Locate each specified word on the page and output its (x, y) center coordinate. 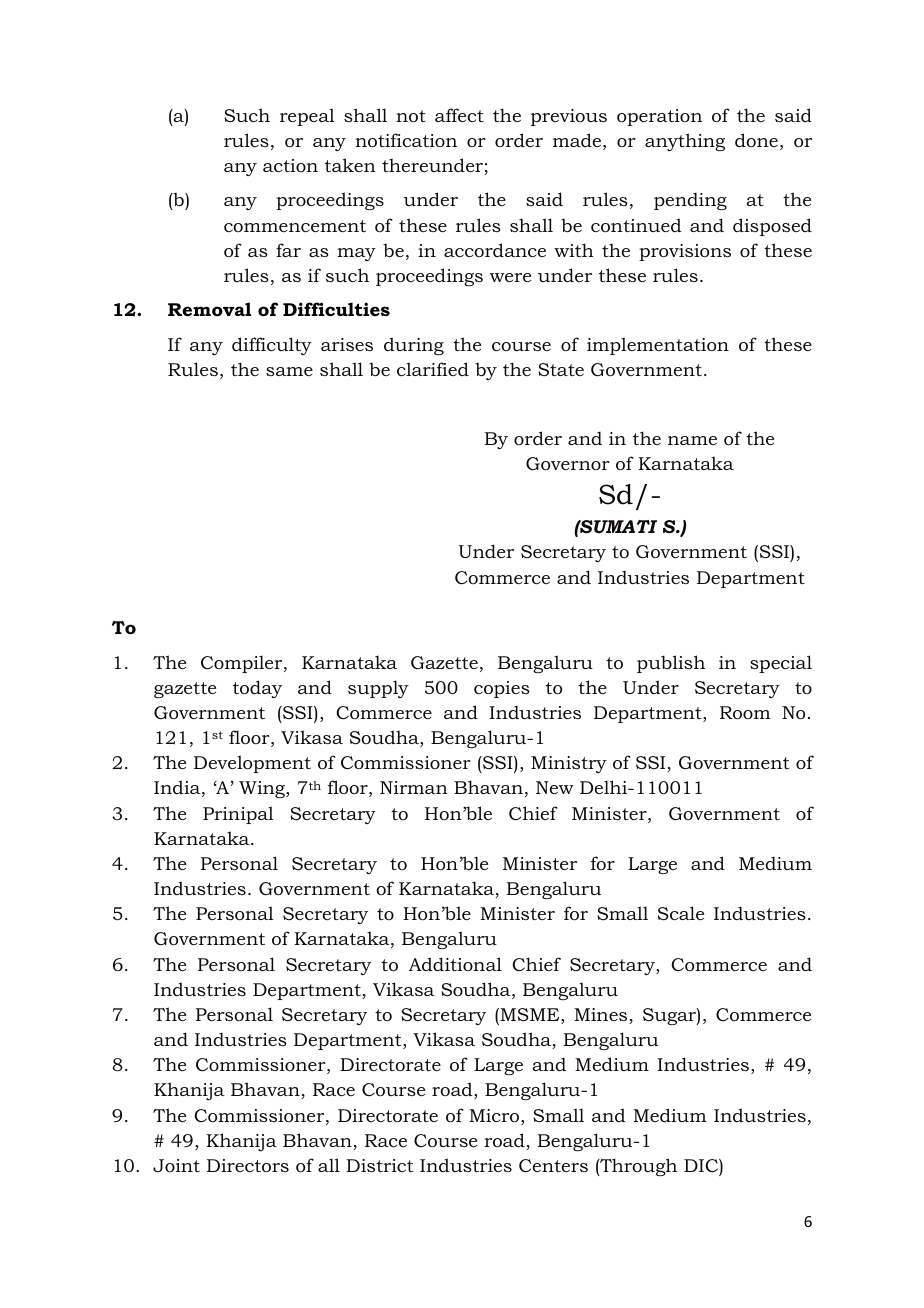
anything (685, 142)
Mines (602, 1016)
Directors (248, 1165)
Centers (553, 1165)
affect (459, 115)
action (290, 165)
